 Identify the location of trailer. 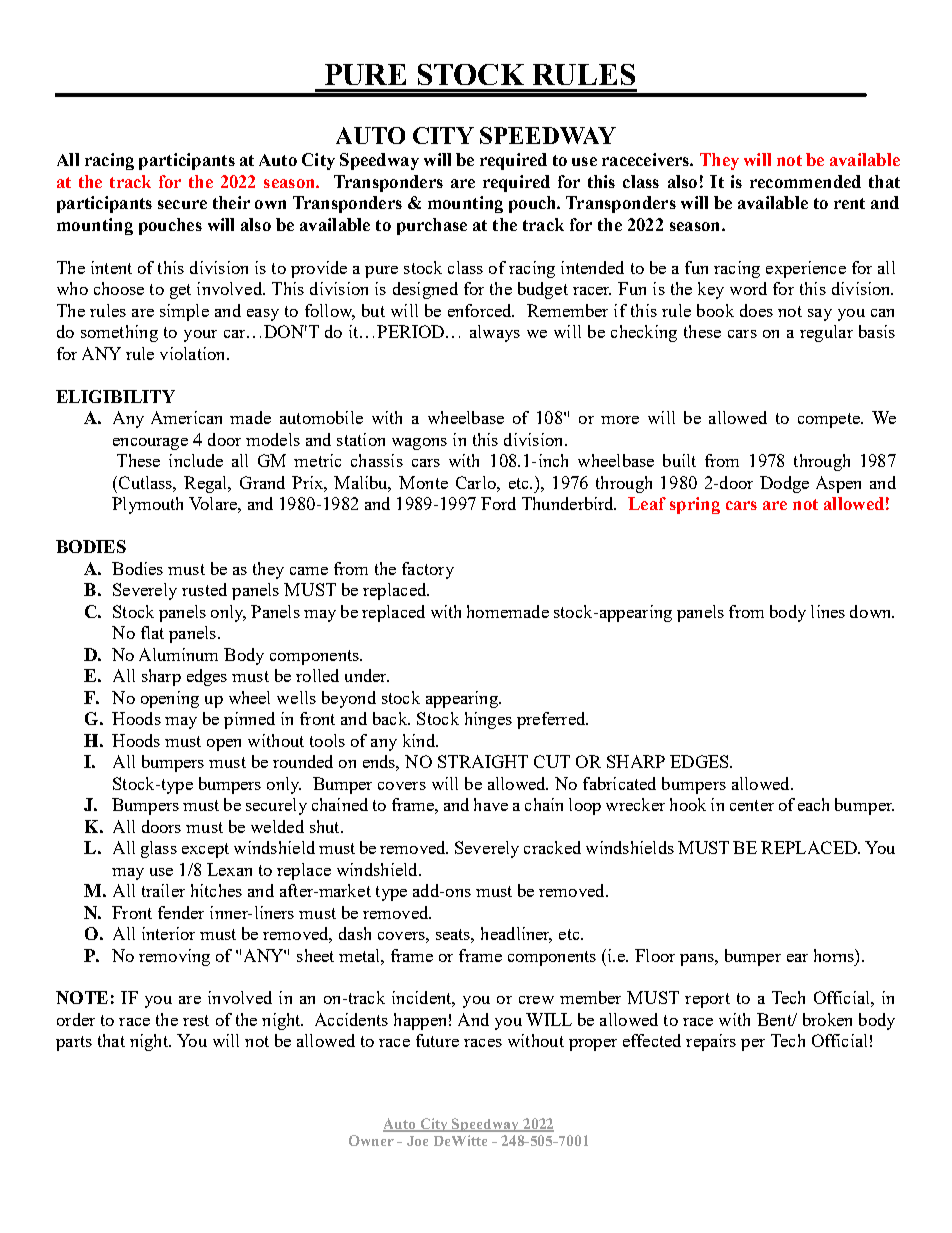
(163, 890).
